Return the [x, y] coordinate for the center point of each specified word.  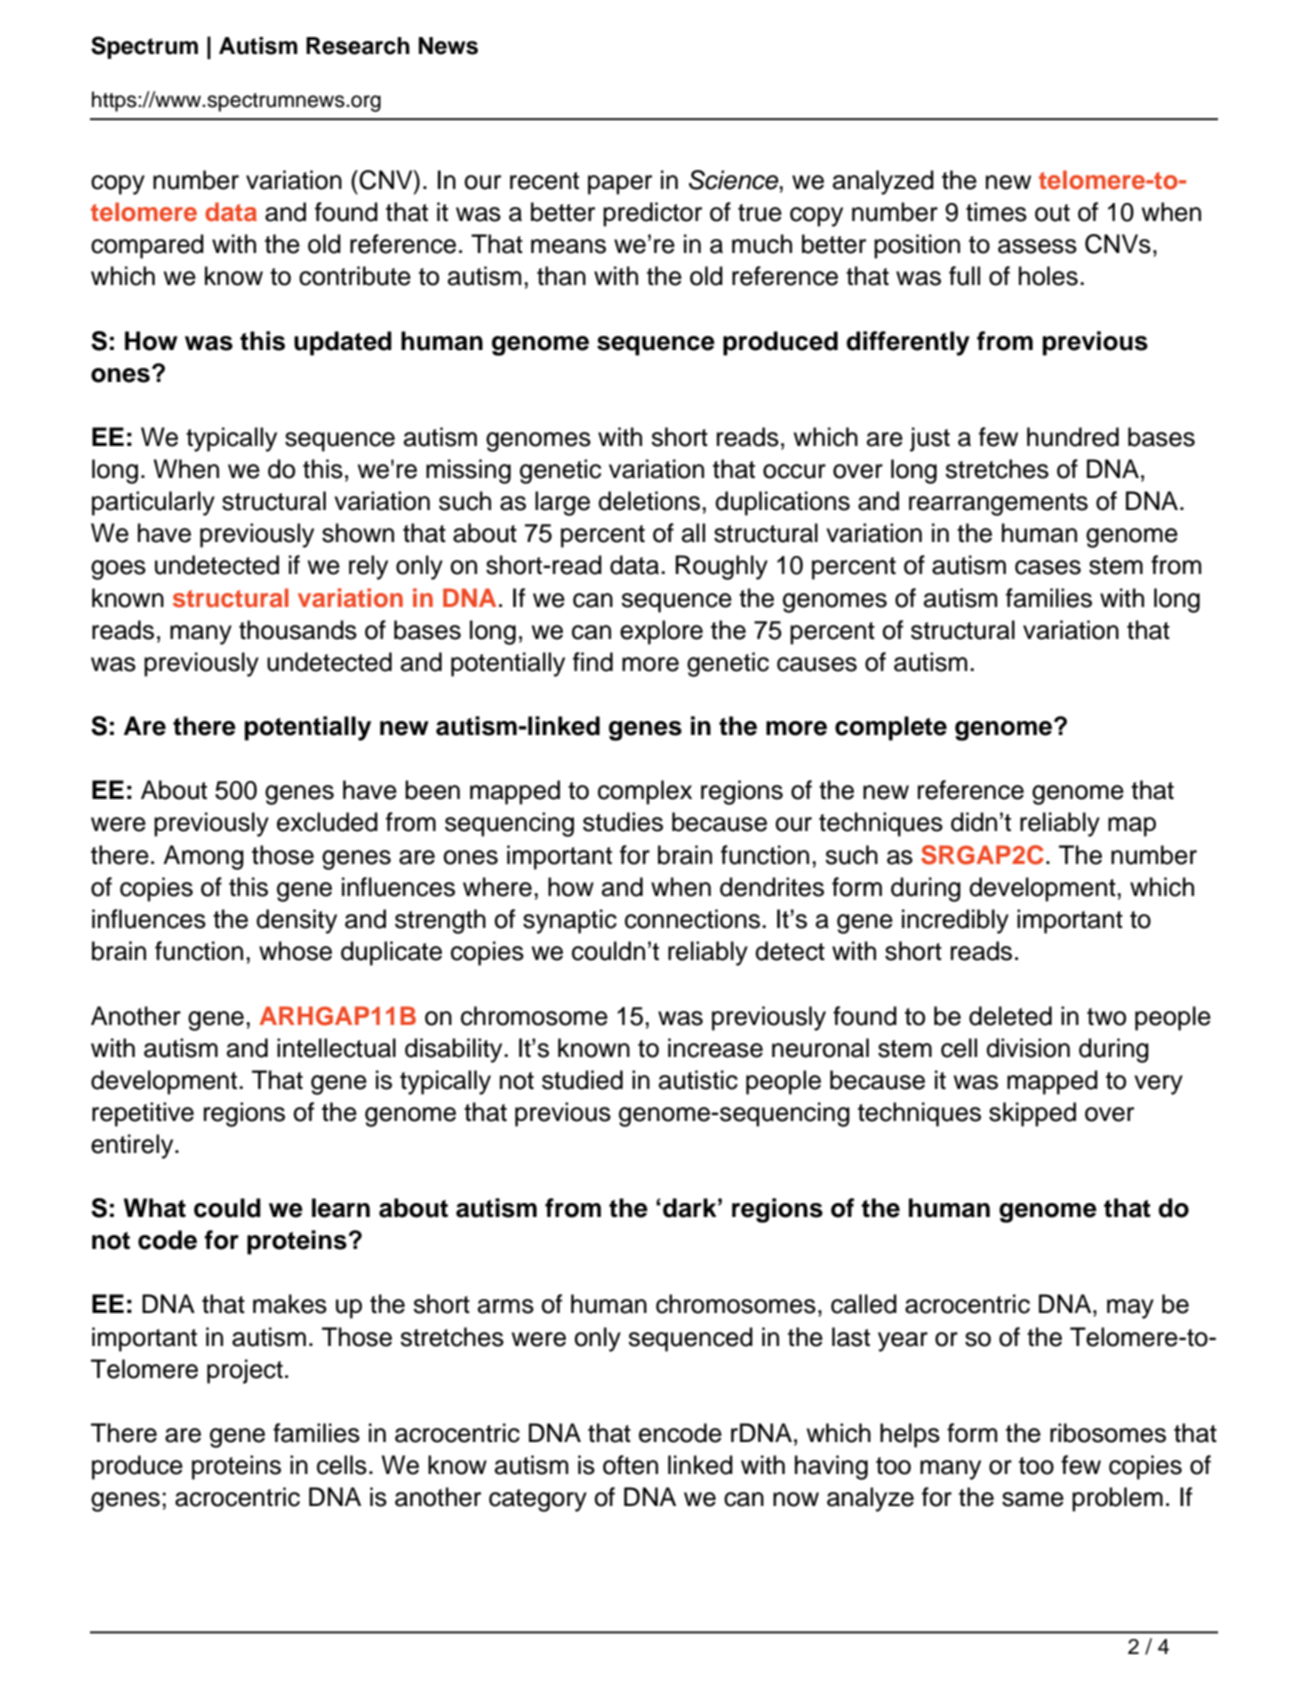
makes [290, 1304]
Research [358, 46]
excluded [327, 822]
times [996, 212]
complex [645, 792]
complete [891, 728]
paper [620, 185]
